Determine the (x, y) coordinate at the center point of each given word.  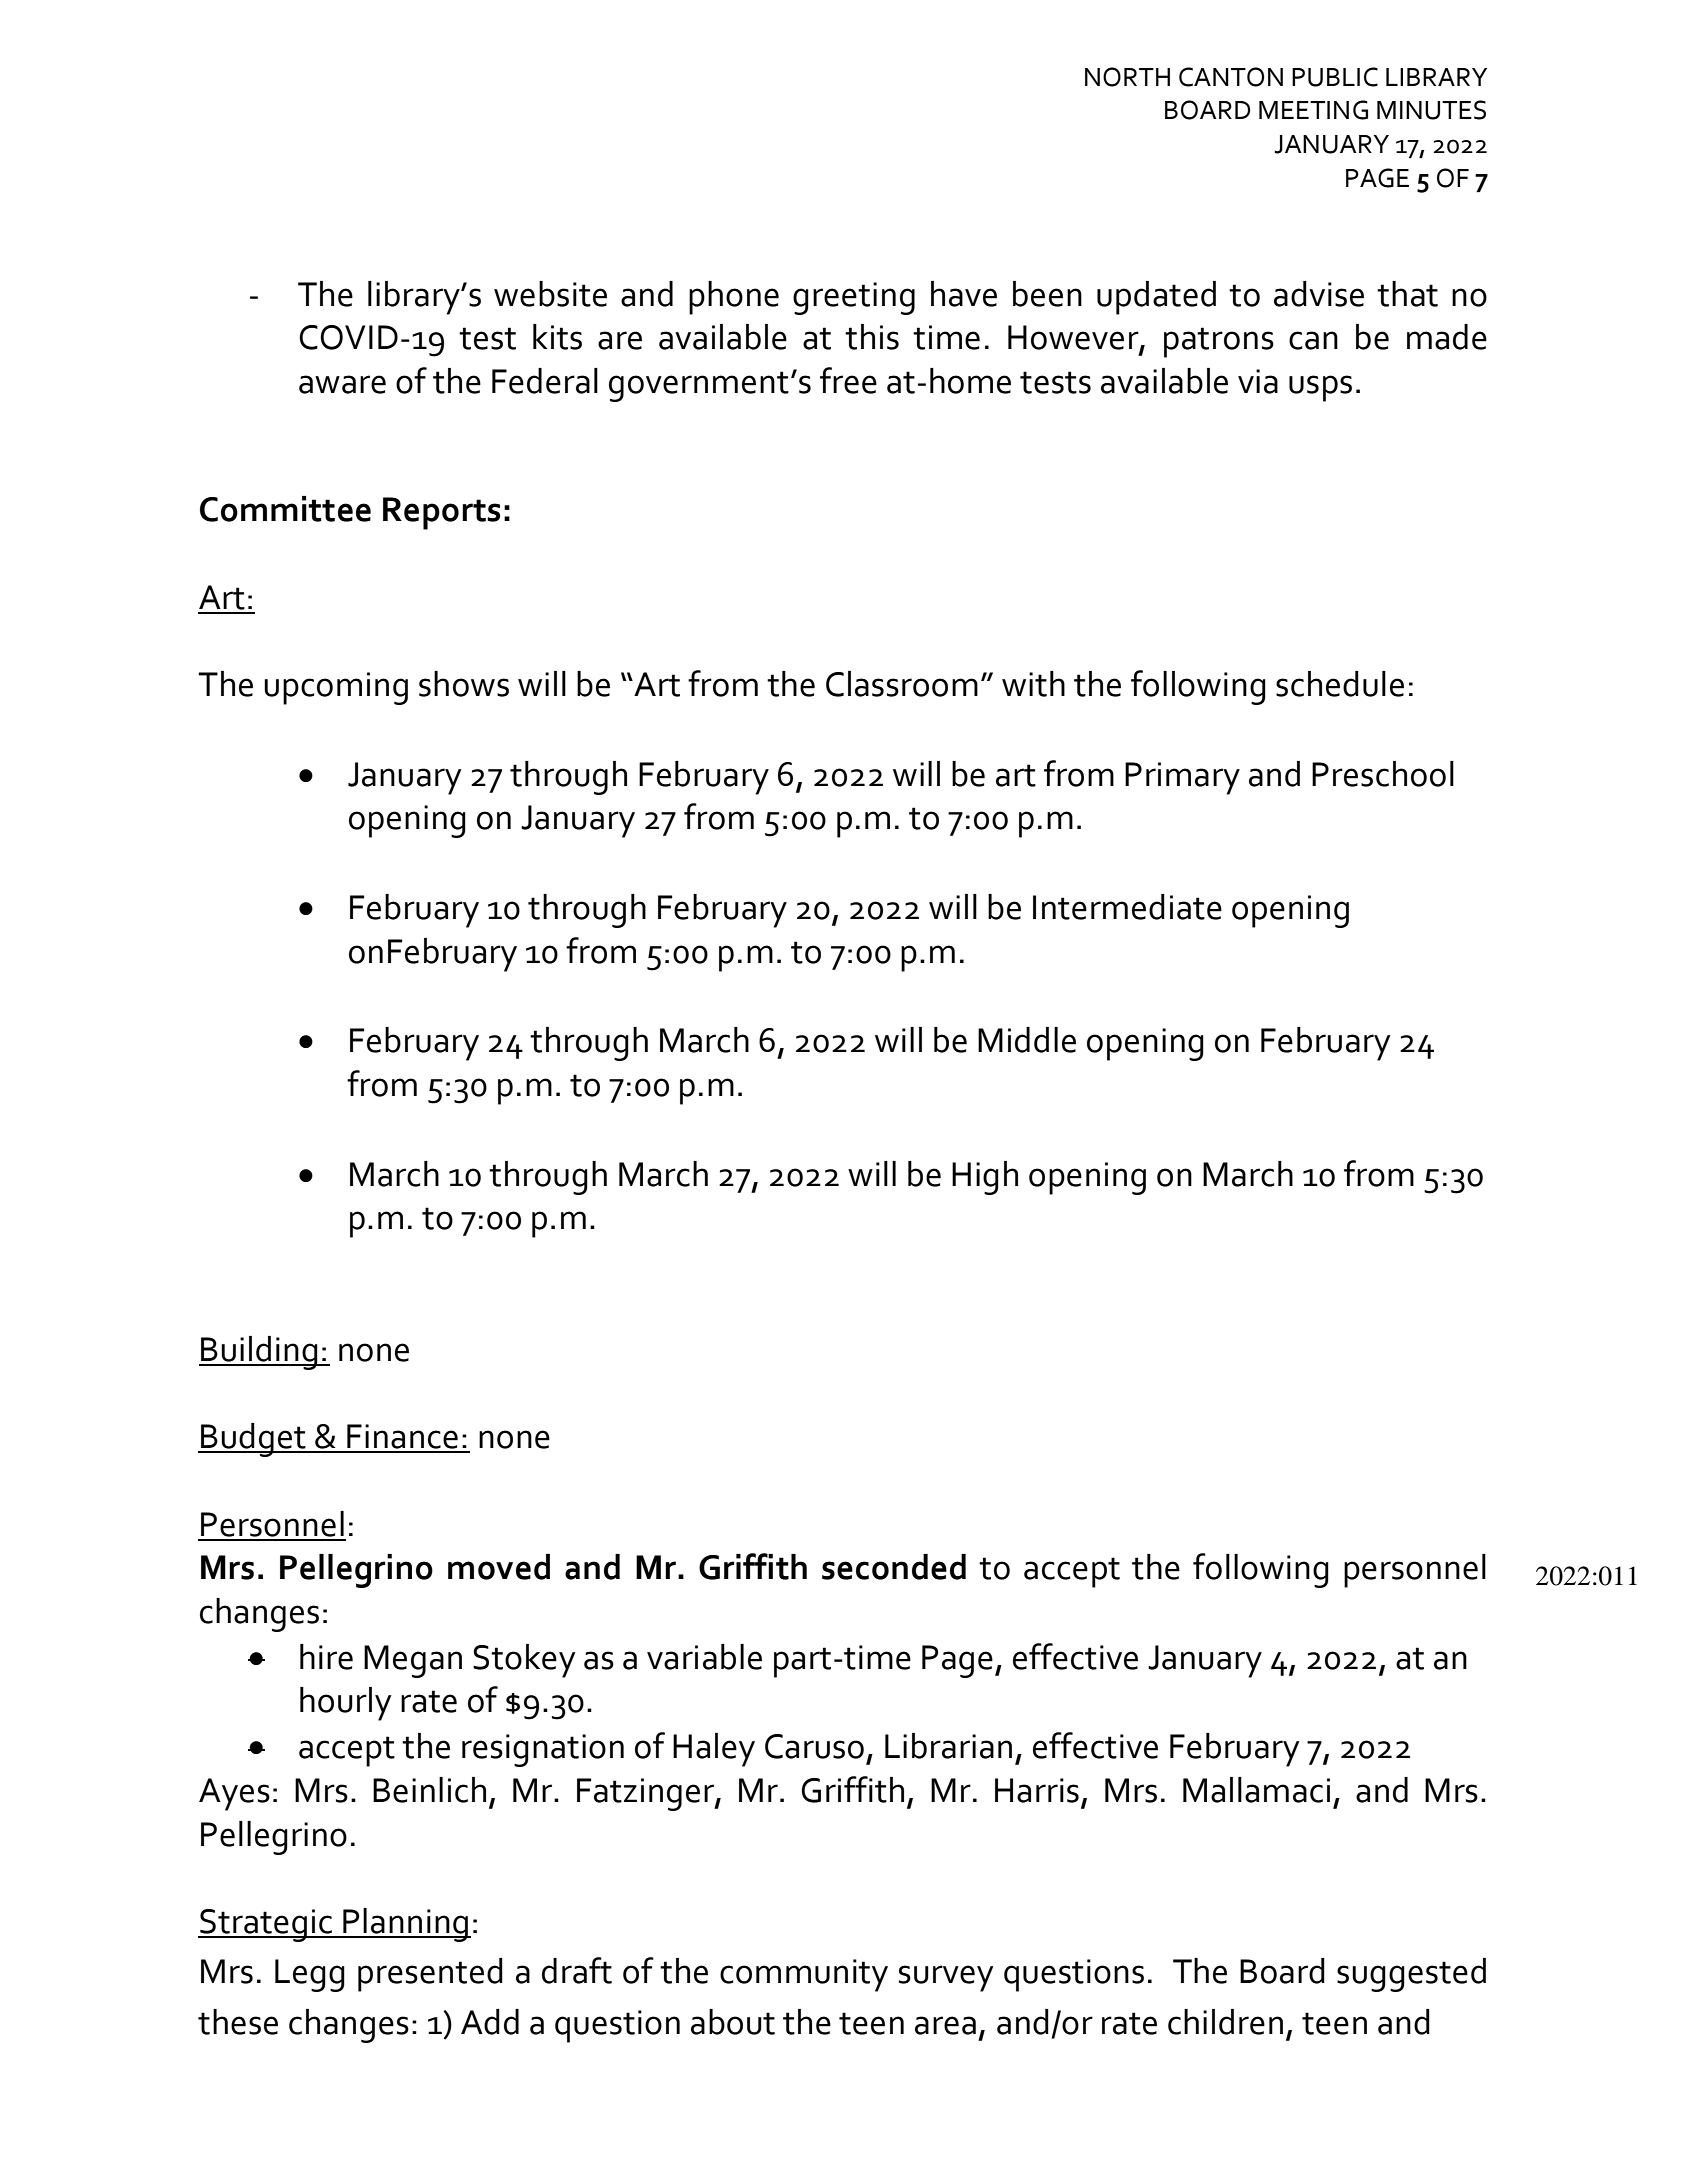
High (985, 1178)
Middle (1027, 1040)
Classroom (902, 684)
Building (259, 1353)
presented (430, 1975)
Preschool (1383, 774)
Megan (413, 1661)
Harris (1037, 1790)
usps (1320, 388)
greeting (854, 298)
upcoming (336, 688)
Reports (441, 513)
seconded (894, 1567)
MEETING (1313, 110)
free (848, 380)
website (550, 294)
